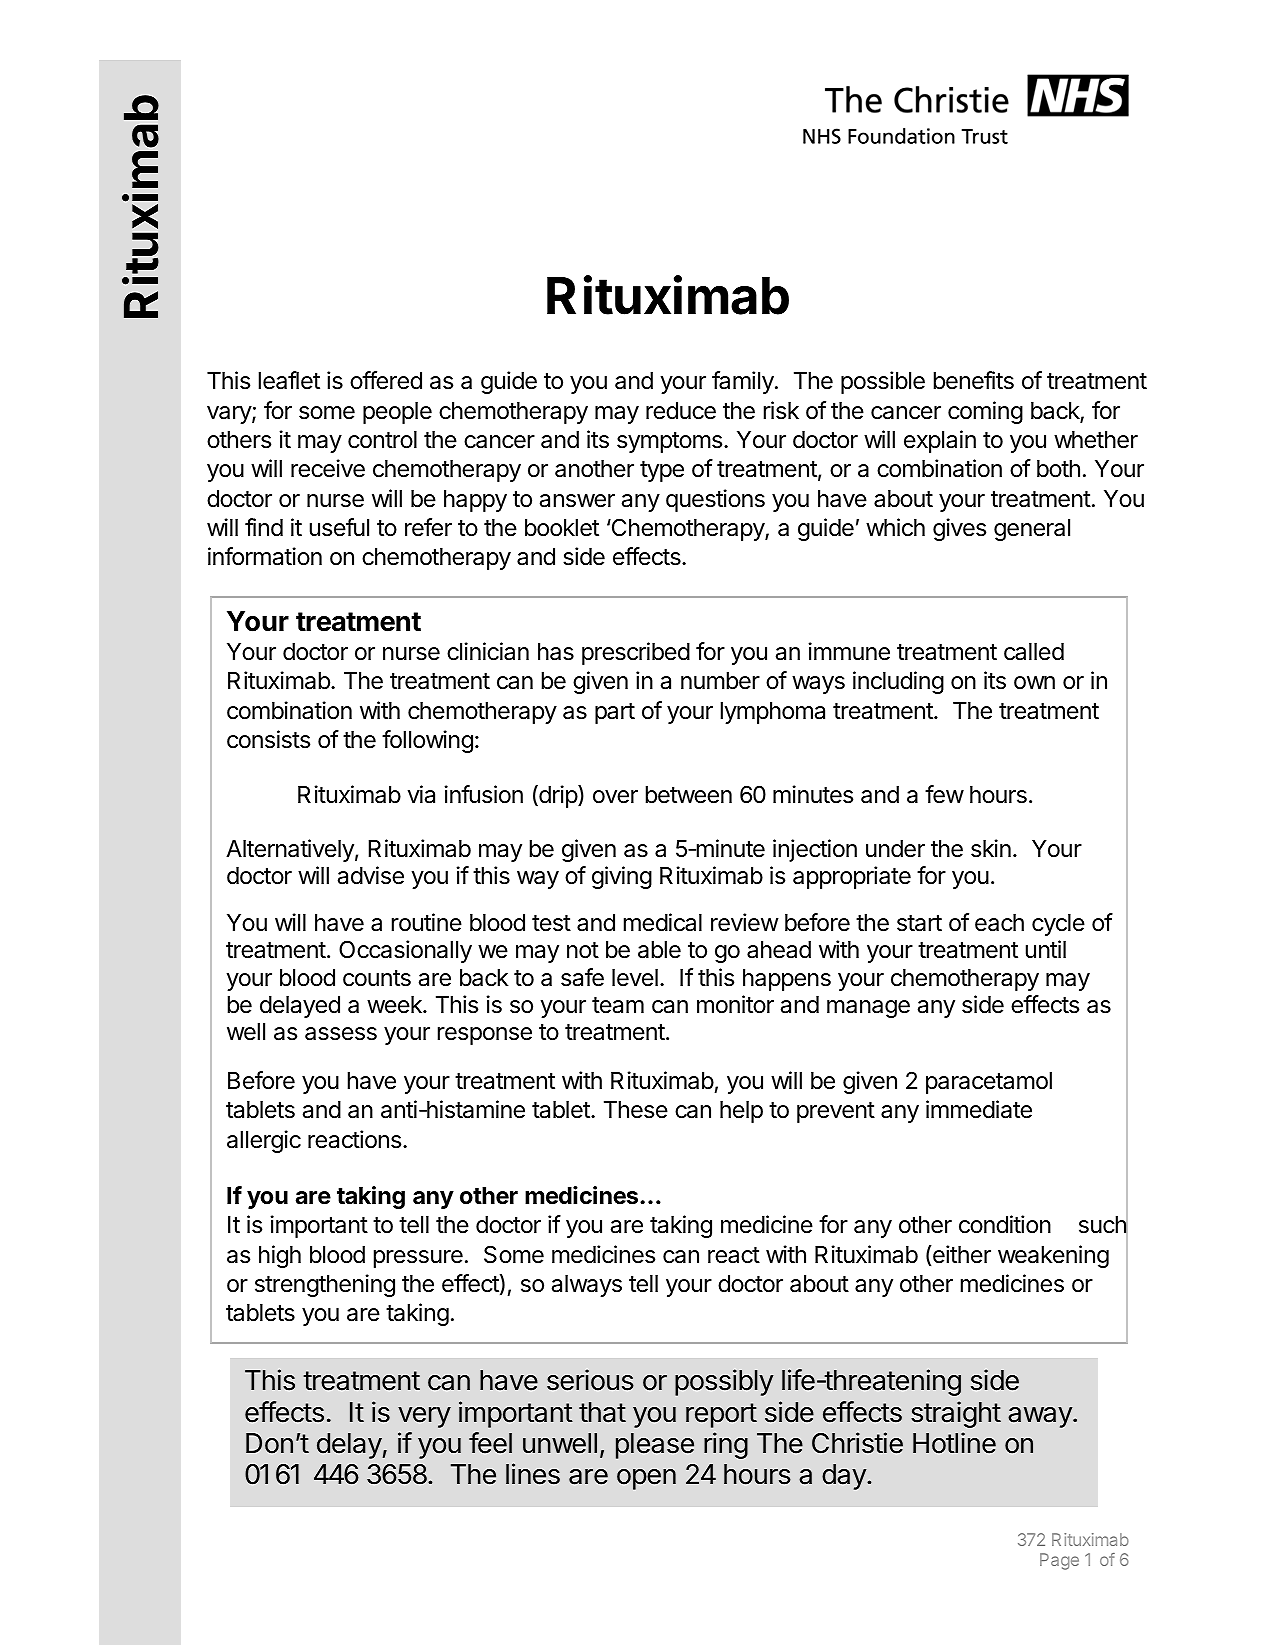 The image size is (1271, 1645). What do you see at coordinates (341, 1034) in the image?
I see `assess` at bounding box center [341, 1034].
